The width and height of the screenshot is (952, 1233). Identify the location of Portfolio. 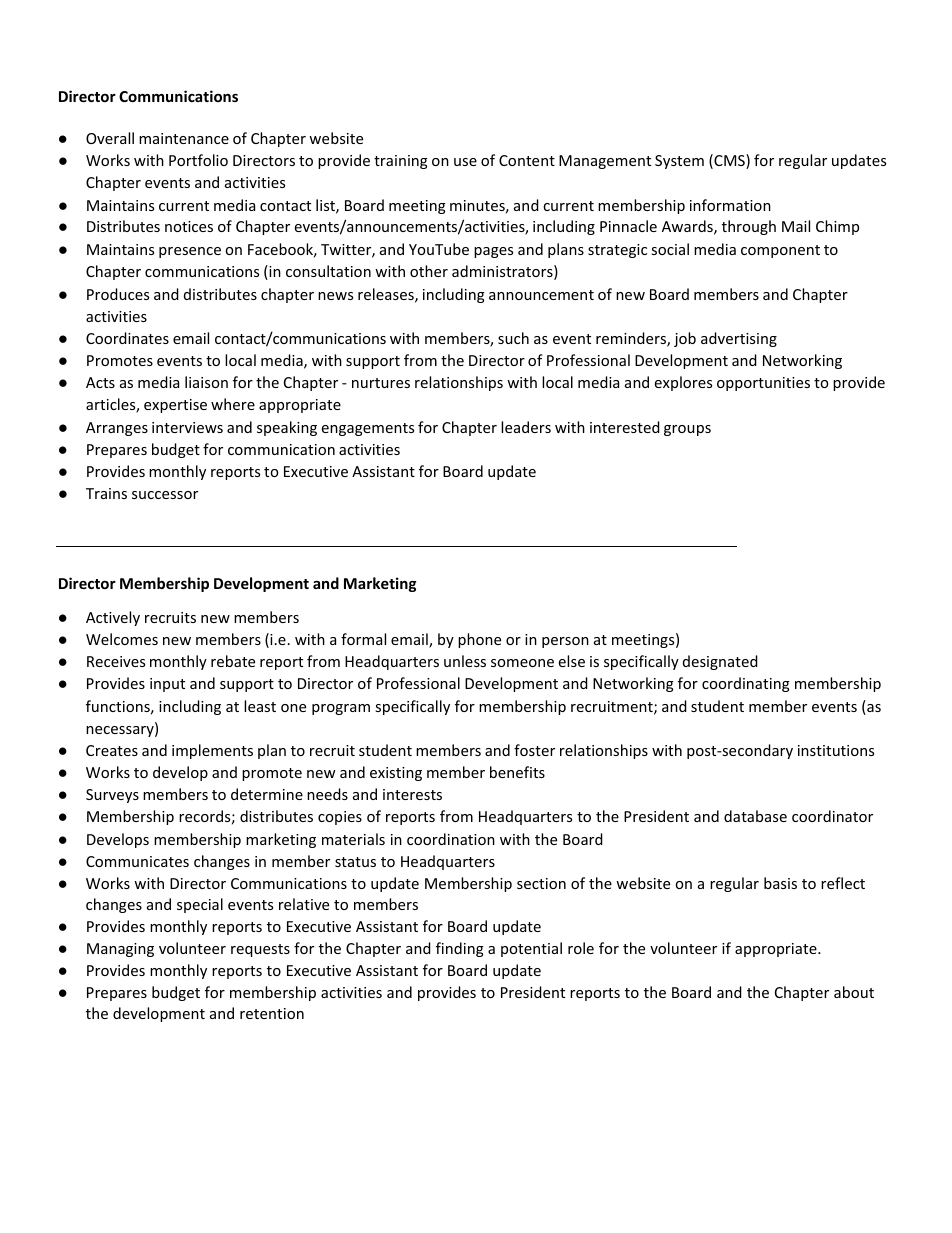
(198, 160).
